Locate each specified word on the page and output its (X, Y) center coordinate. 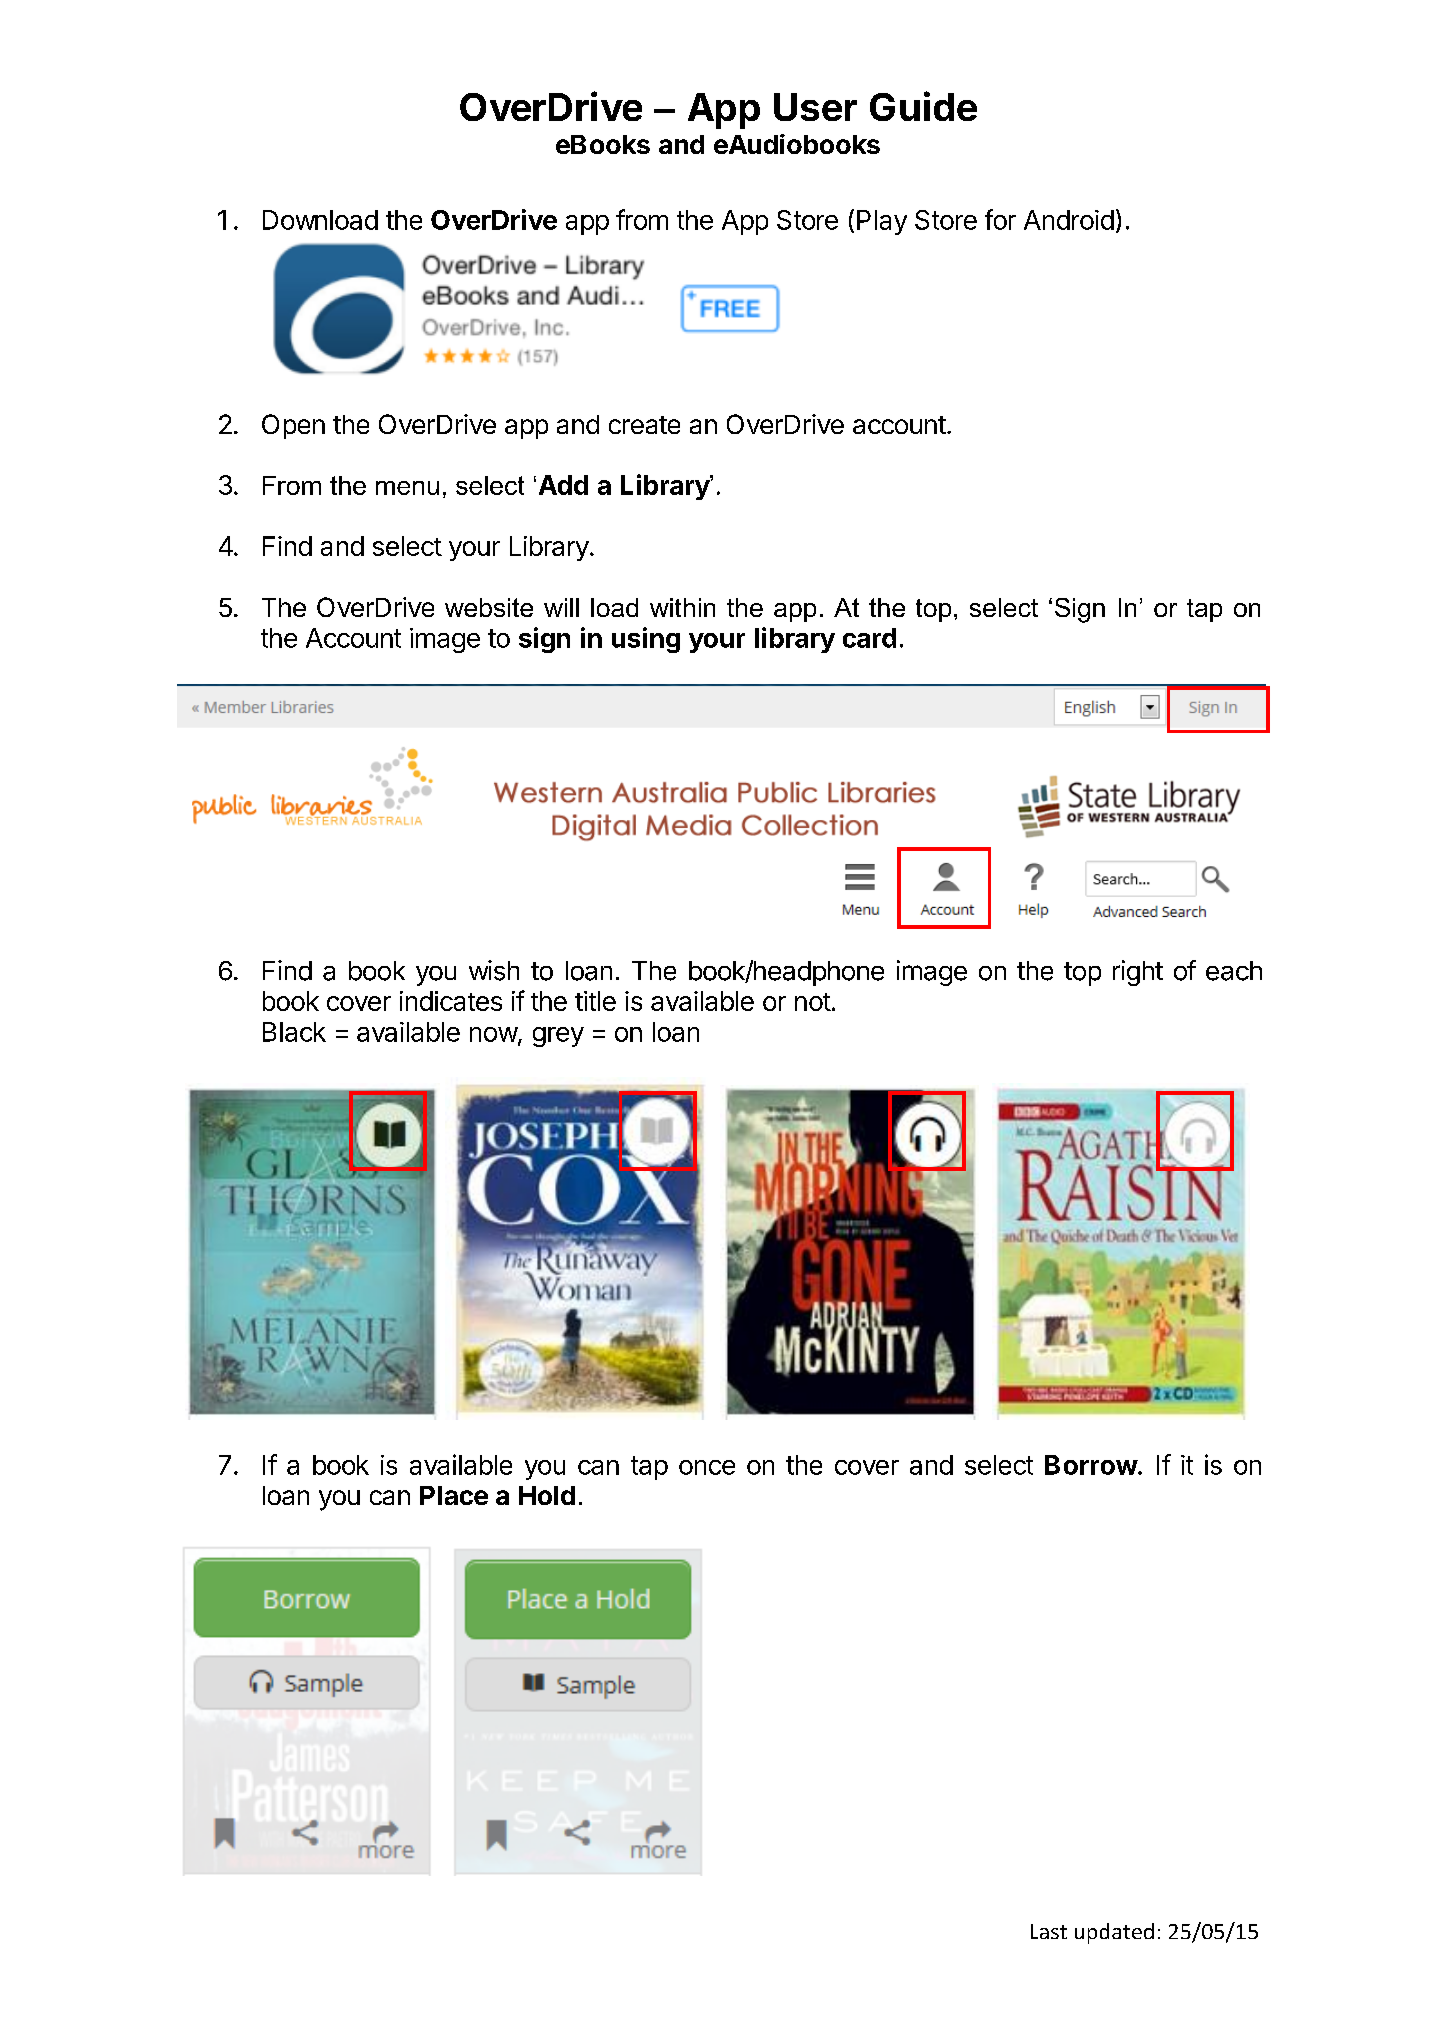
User (815, 107)
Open (293, 426)
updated (1114, 1933)
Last (1049, 1931)
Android (1069, 220)
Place (454, 1495)
